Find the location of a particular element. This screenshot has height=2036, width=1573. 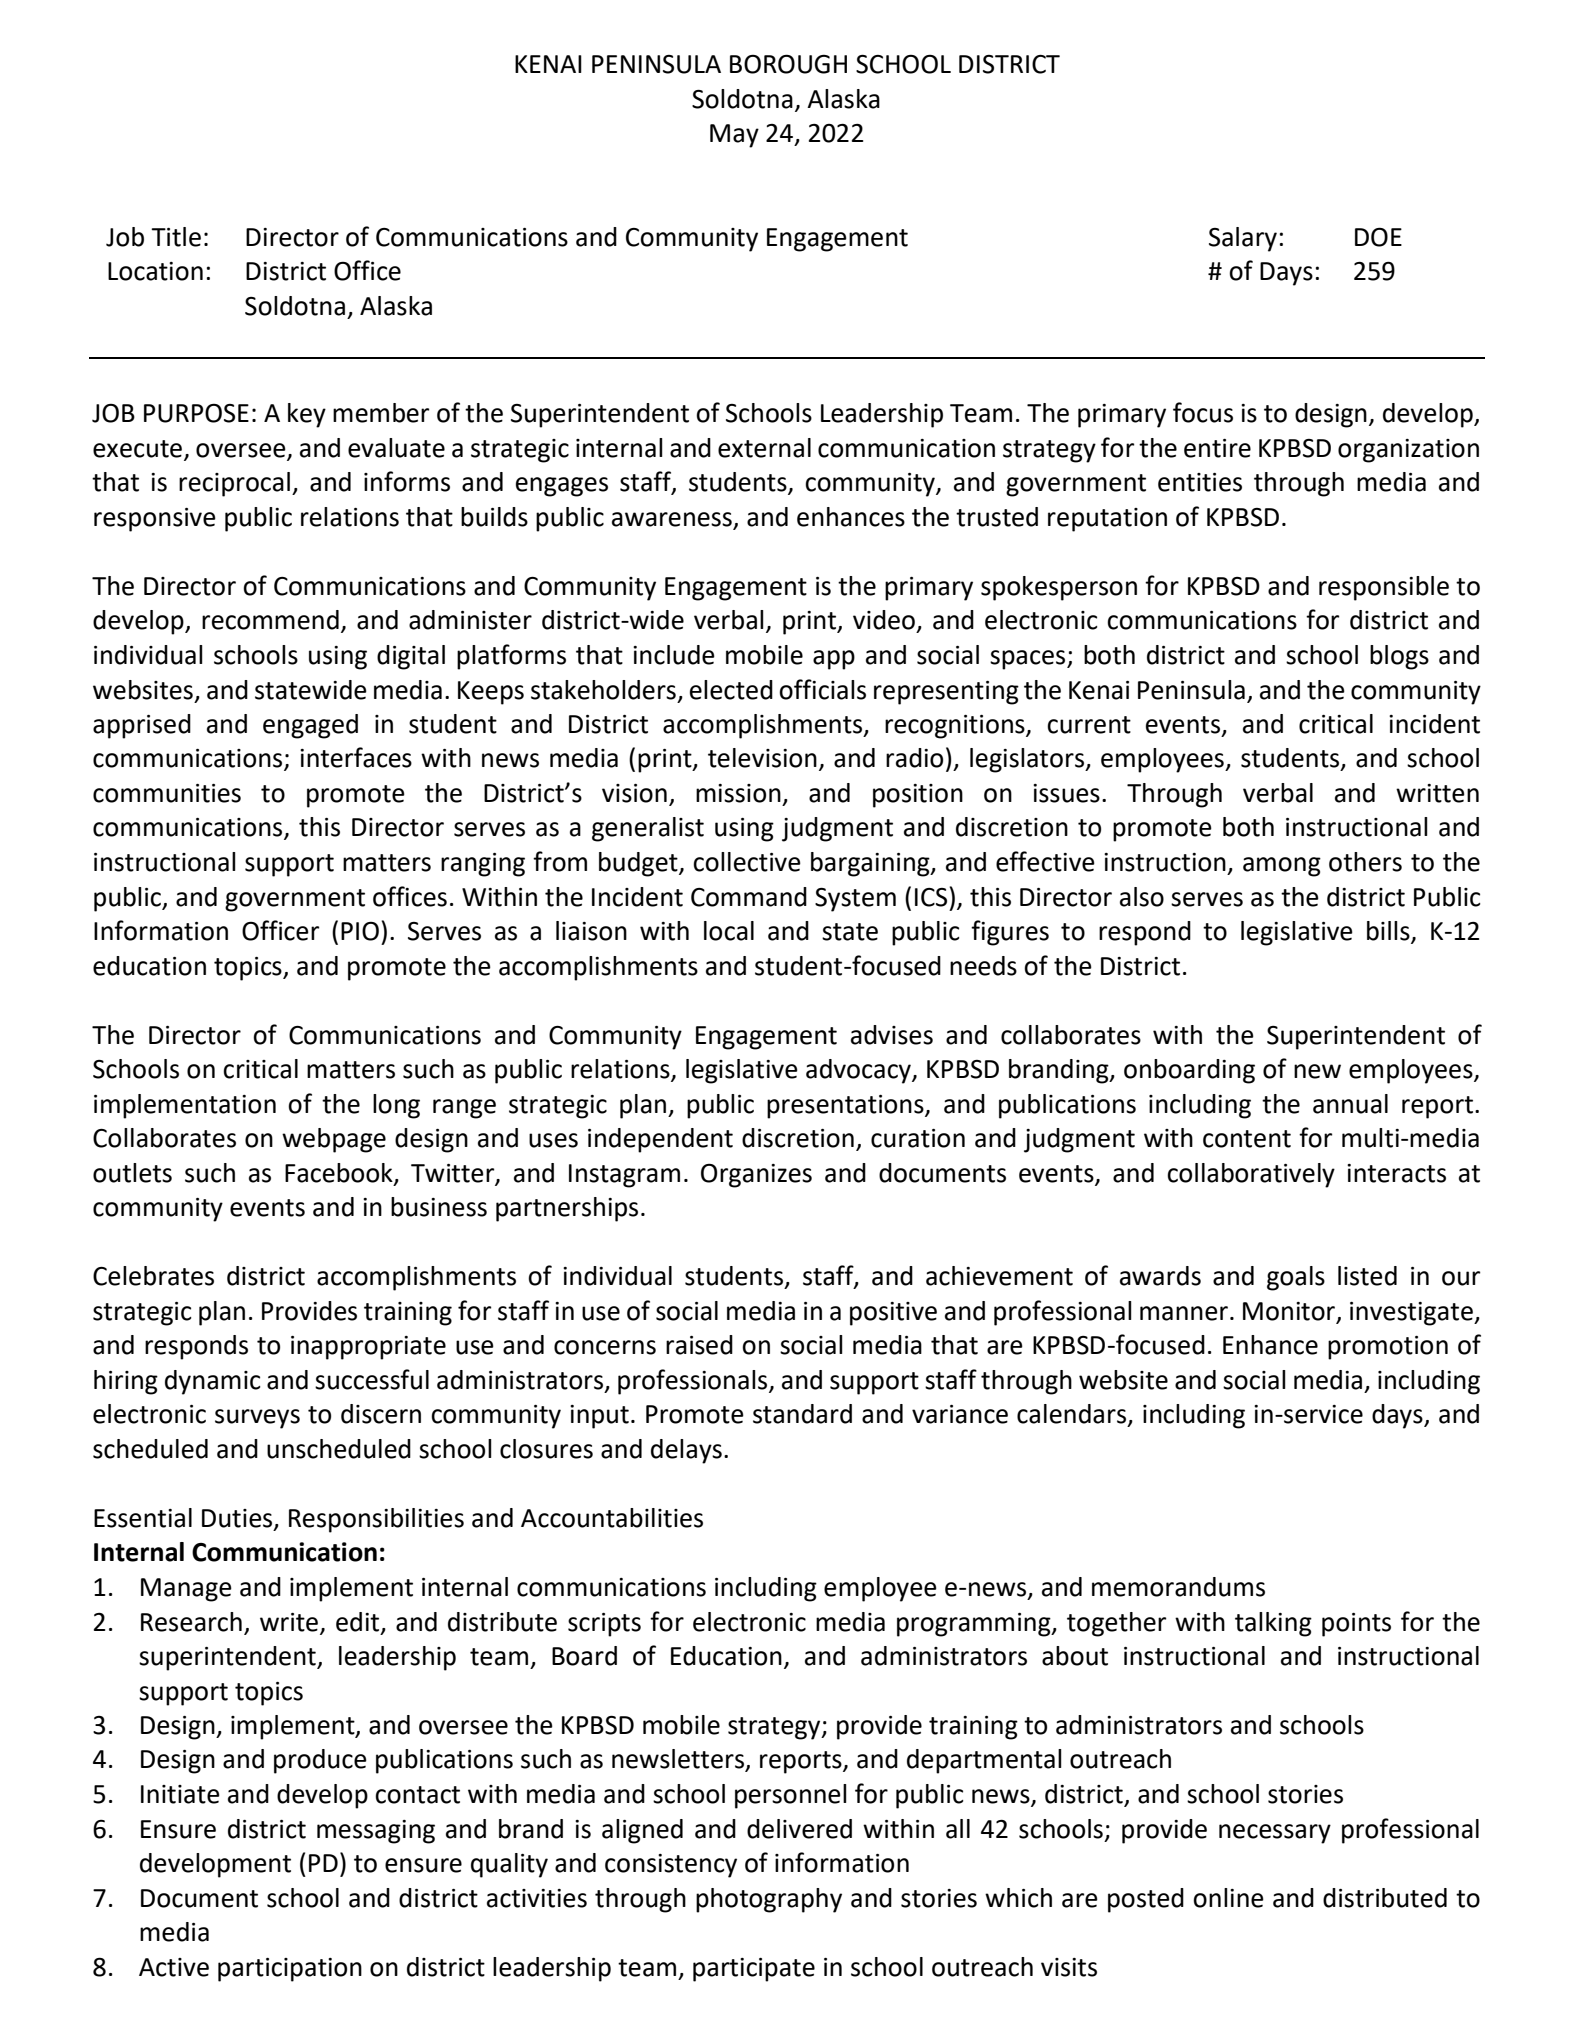

PIO is located at coordinates (360, 931).
